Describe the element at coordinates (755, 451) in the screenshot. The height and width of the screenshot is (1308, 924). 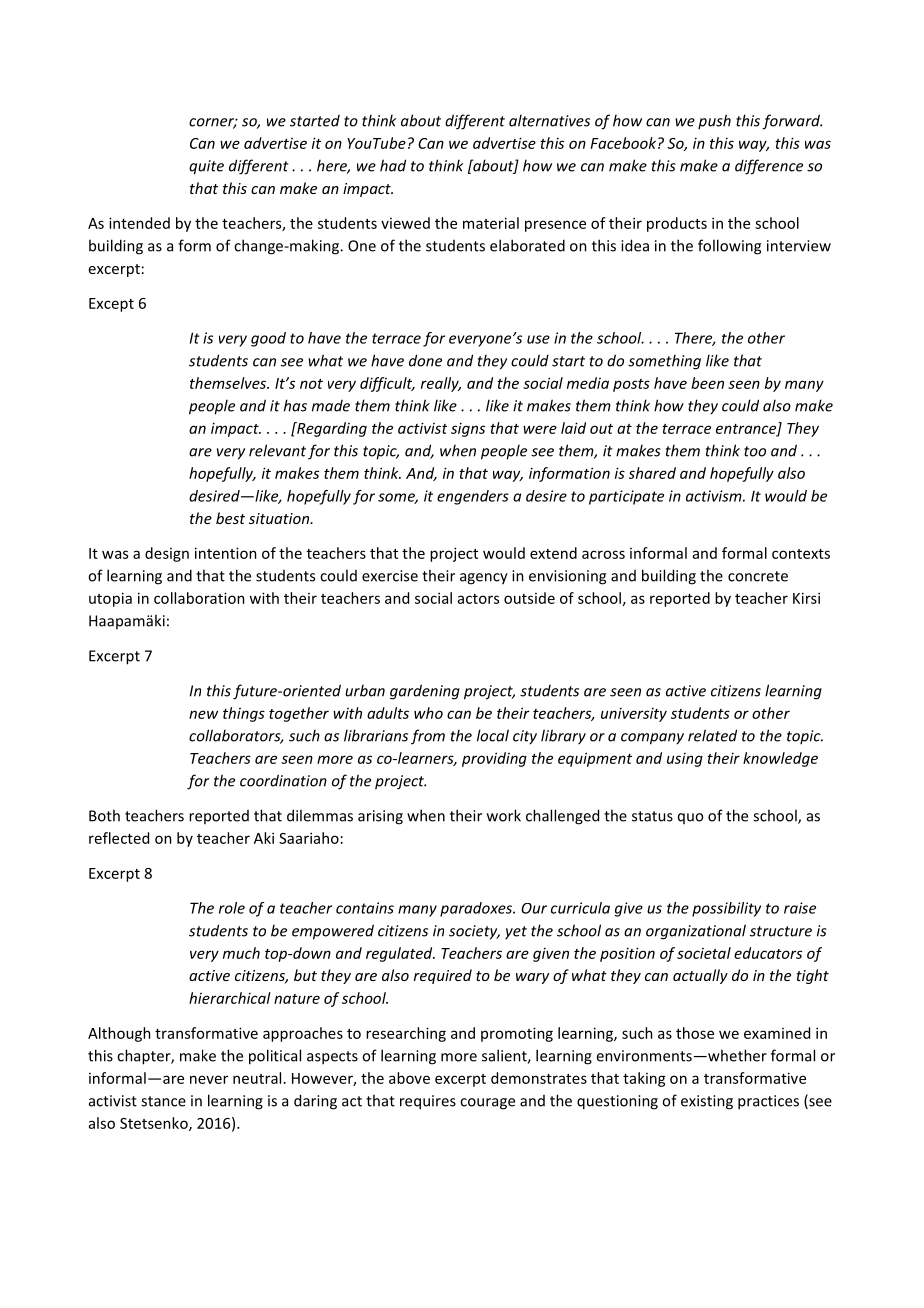
I see `too` at that location.
